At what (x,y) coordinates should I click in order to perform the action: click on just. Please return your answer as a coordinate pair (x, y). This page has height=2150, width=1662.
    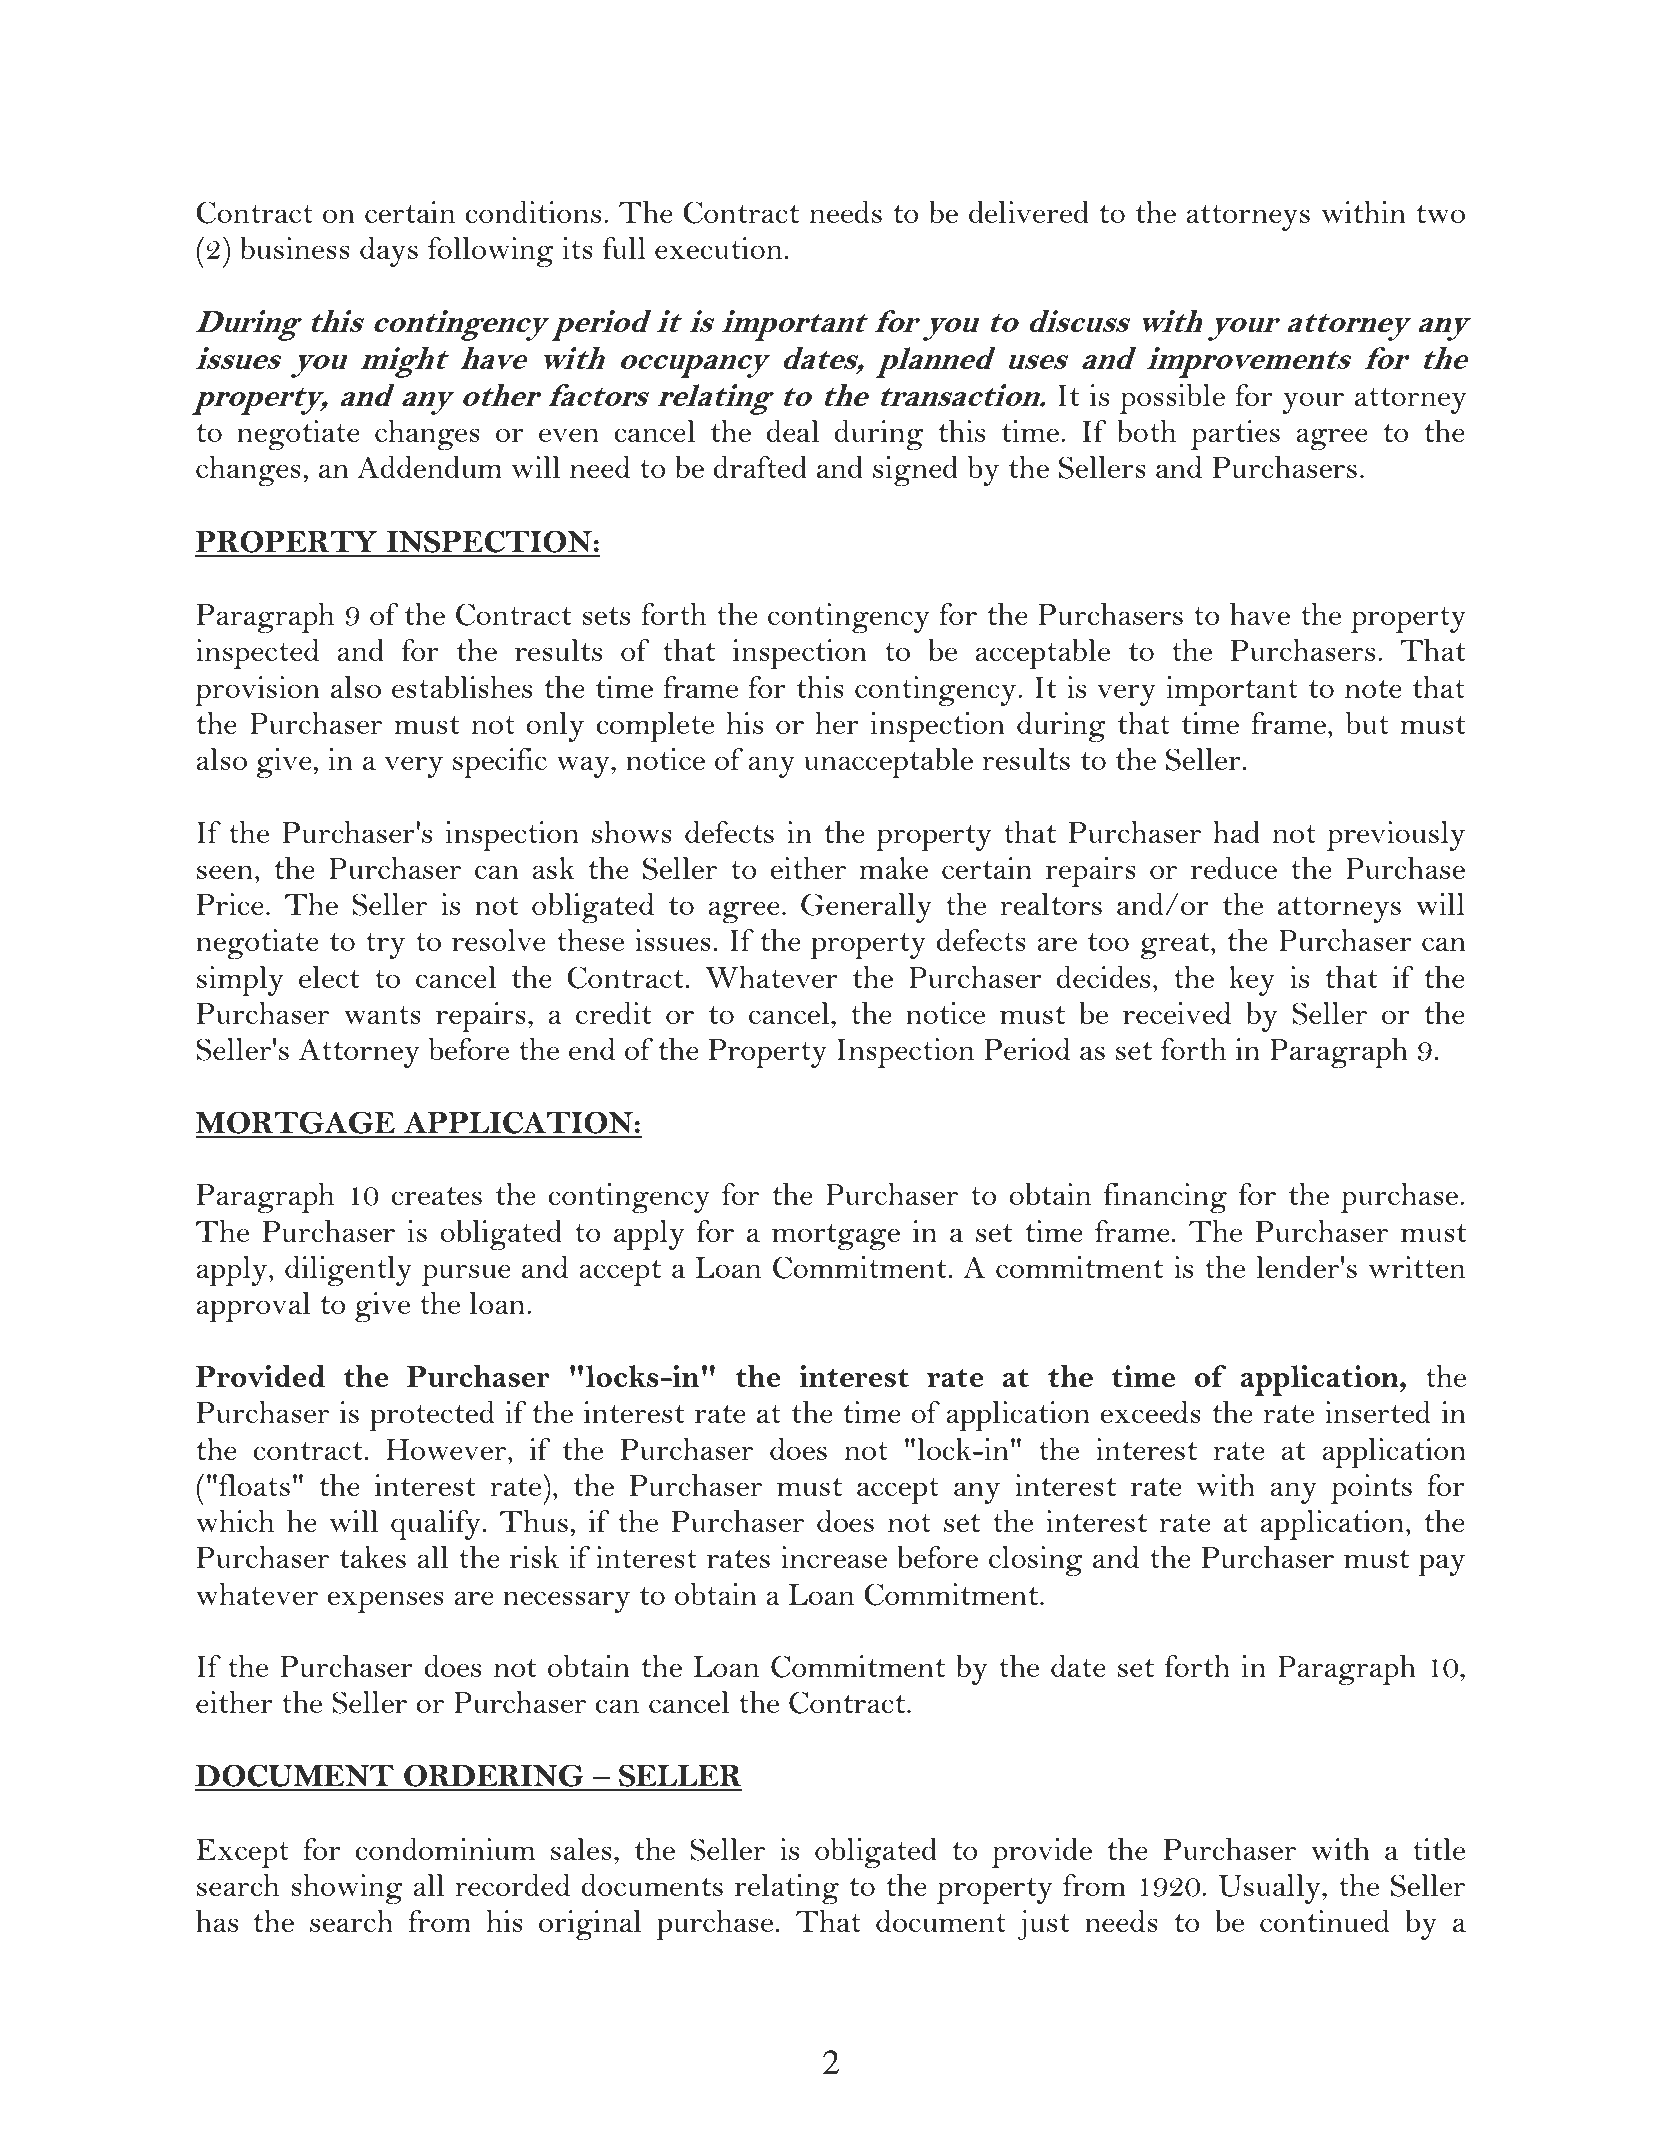
    Looking at the image, I should click on (1044, 1925).
